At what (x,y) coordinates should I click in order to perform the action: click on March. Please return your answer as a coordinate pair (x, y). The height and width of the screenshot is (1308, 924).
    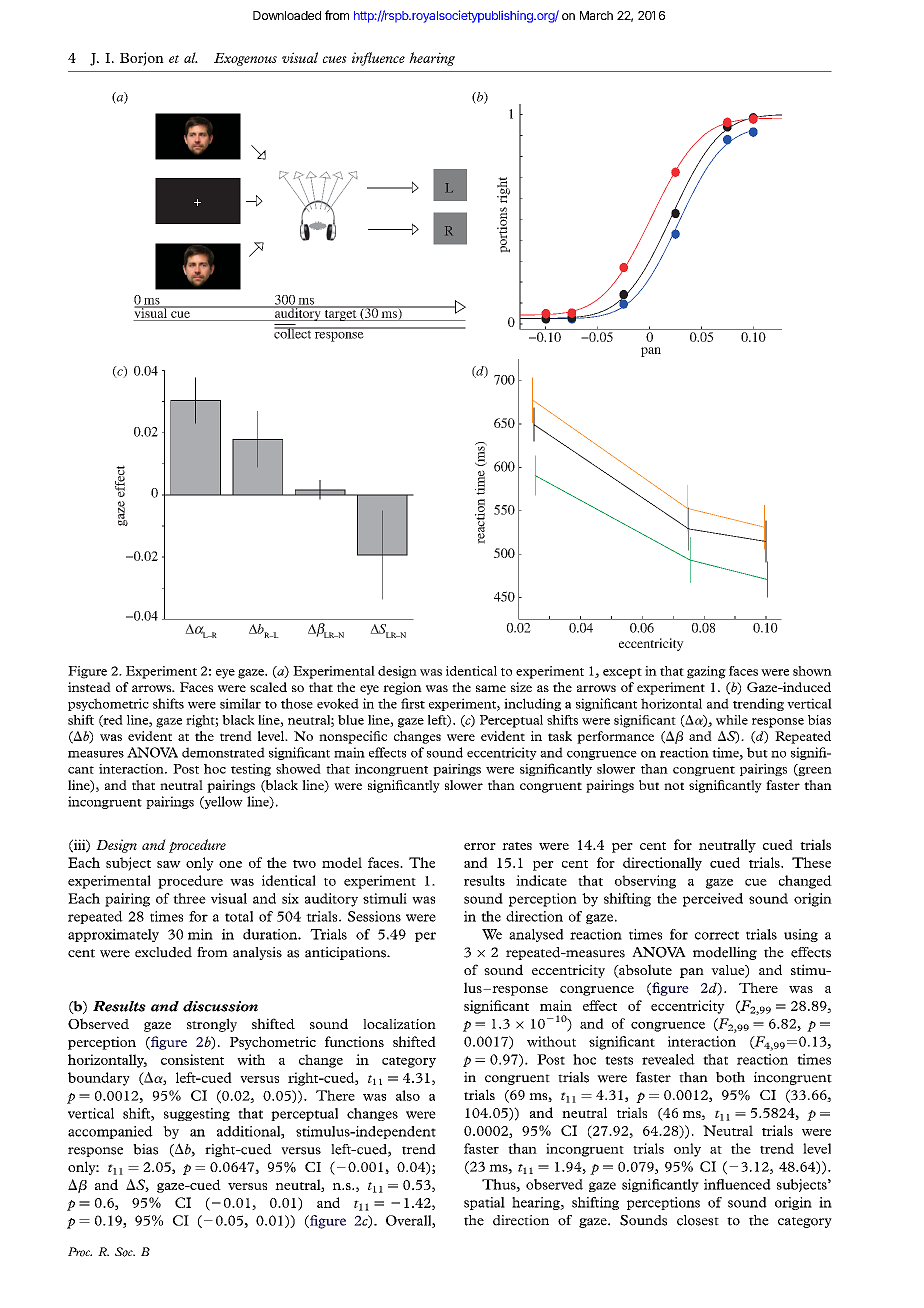
    Looking at the image, I should click on (596, 15).
